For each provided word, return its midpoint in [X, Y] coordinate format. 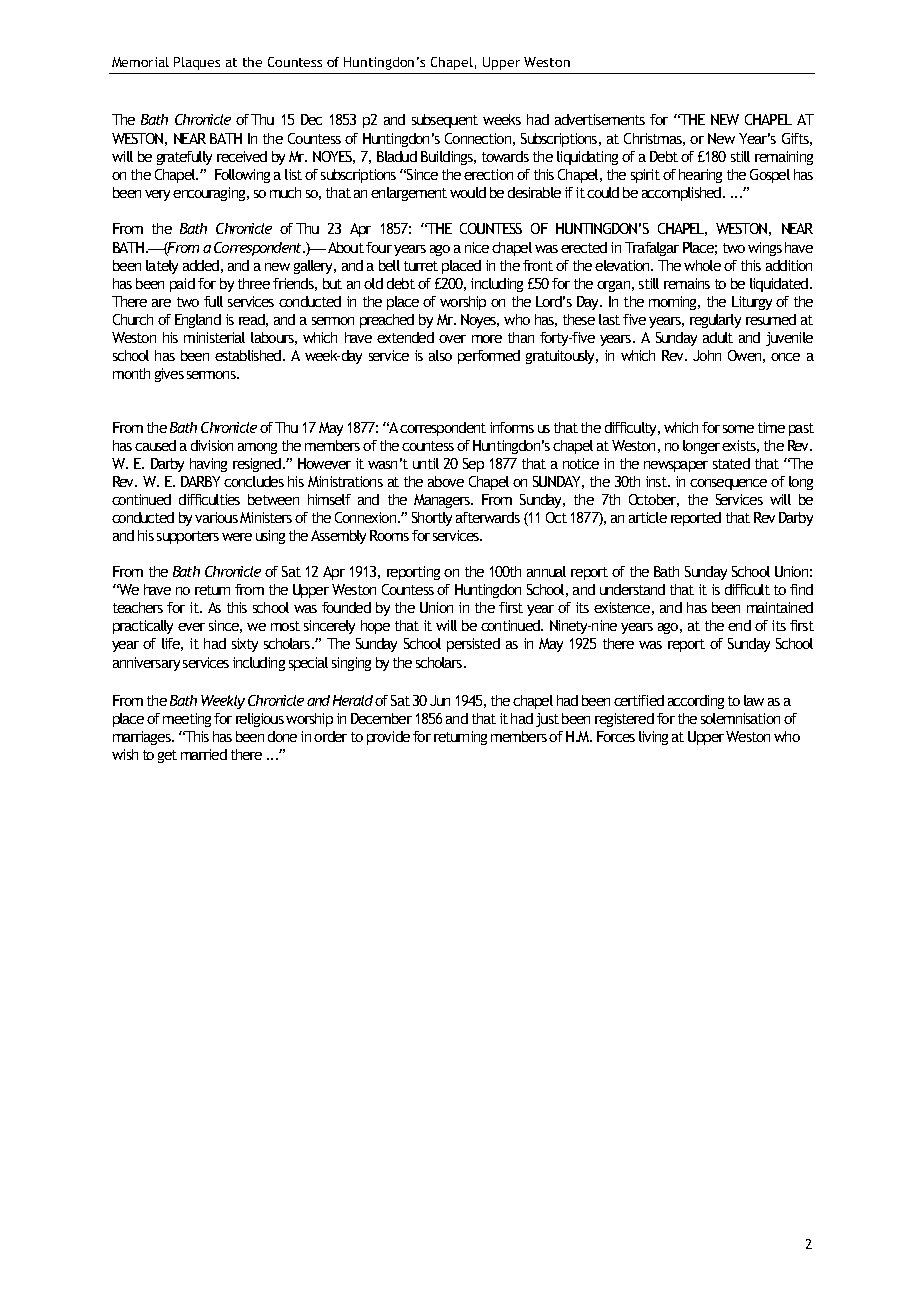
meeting [187, 720]
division [212, 445]
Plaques [197, 63]
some [738, 429]
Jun [440, 700]
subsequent [445, 121]
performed [489, 357]
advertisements [600, 119]
